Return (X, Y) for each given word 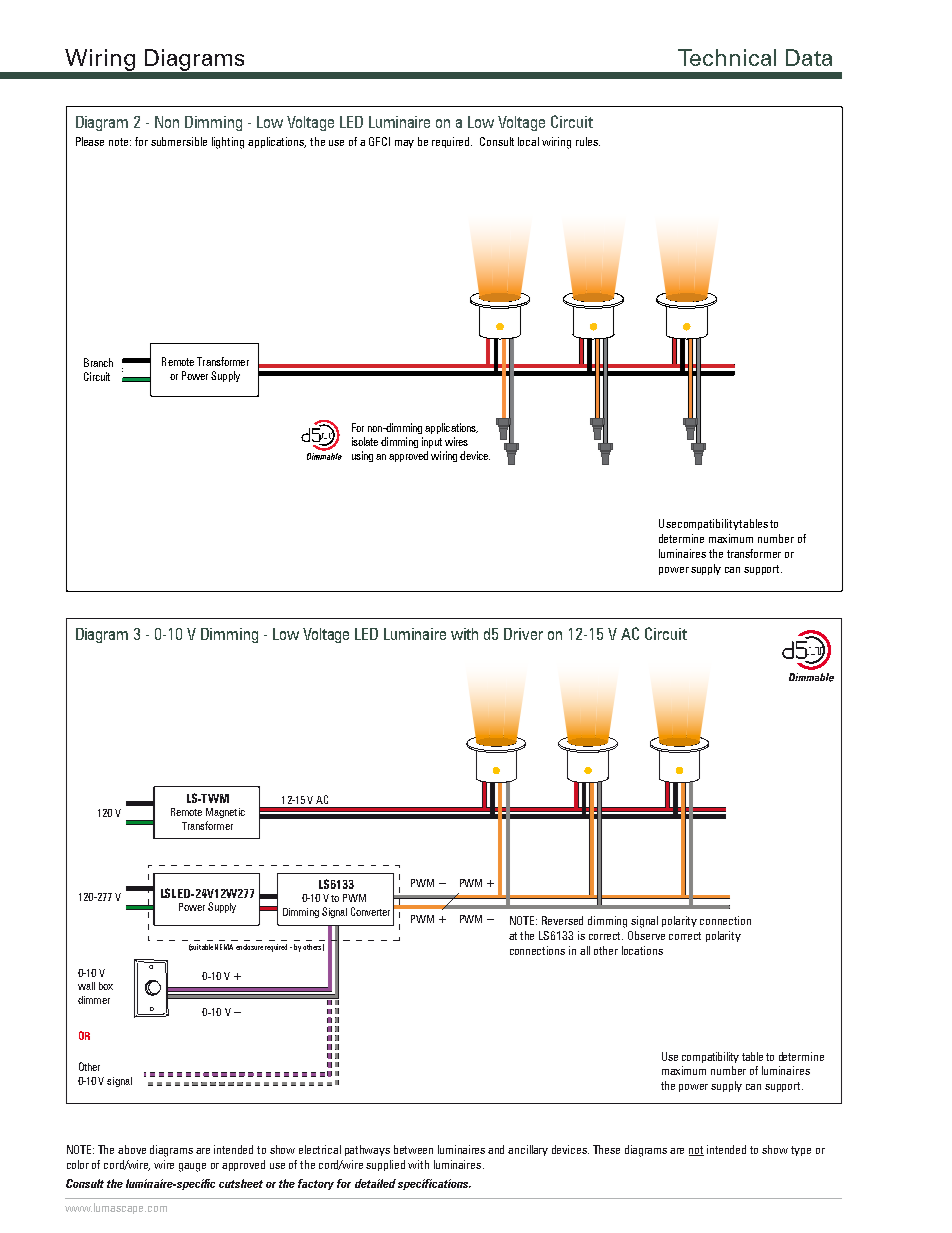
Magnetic (225, 813)
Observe (646, 935)
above (132, 1149)
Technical (727, 57)
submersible (179, 141)
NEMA (224, 947)
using (362, 456)
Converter (370, 911)
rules (588, 141)
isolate (365, 441)
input (432, 442)
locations (642, 950)
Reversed (562, 920)
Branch (98, 362)
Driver (523, 634)
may (404, 144)
